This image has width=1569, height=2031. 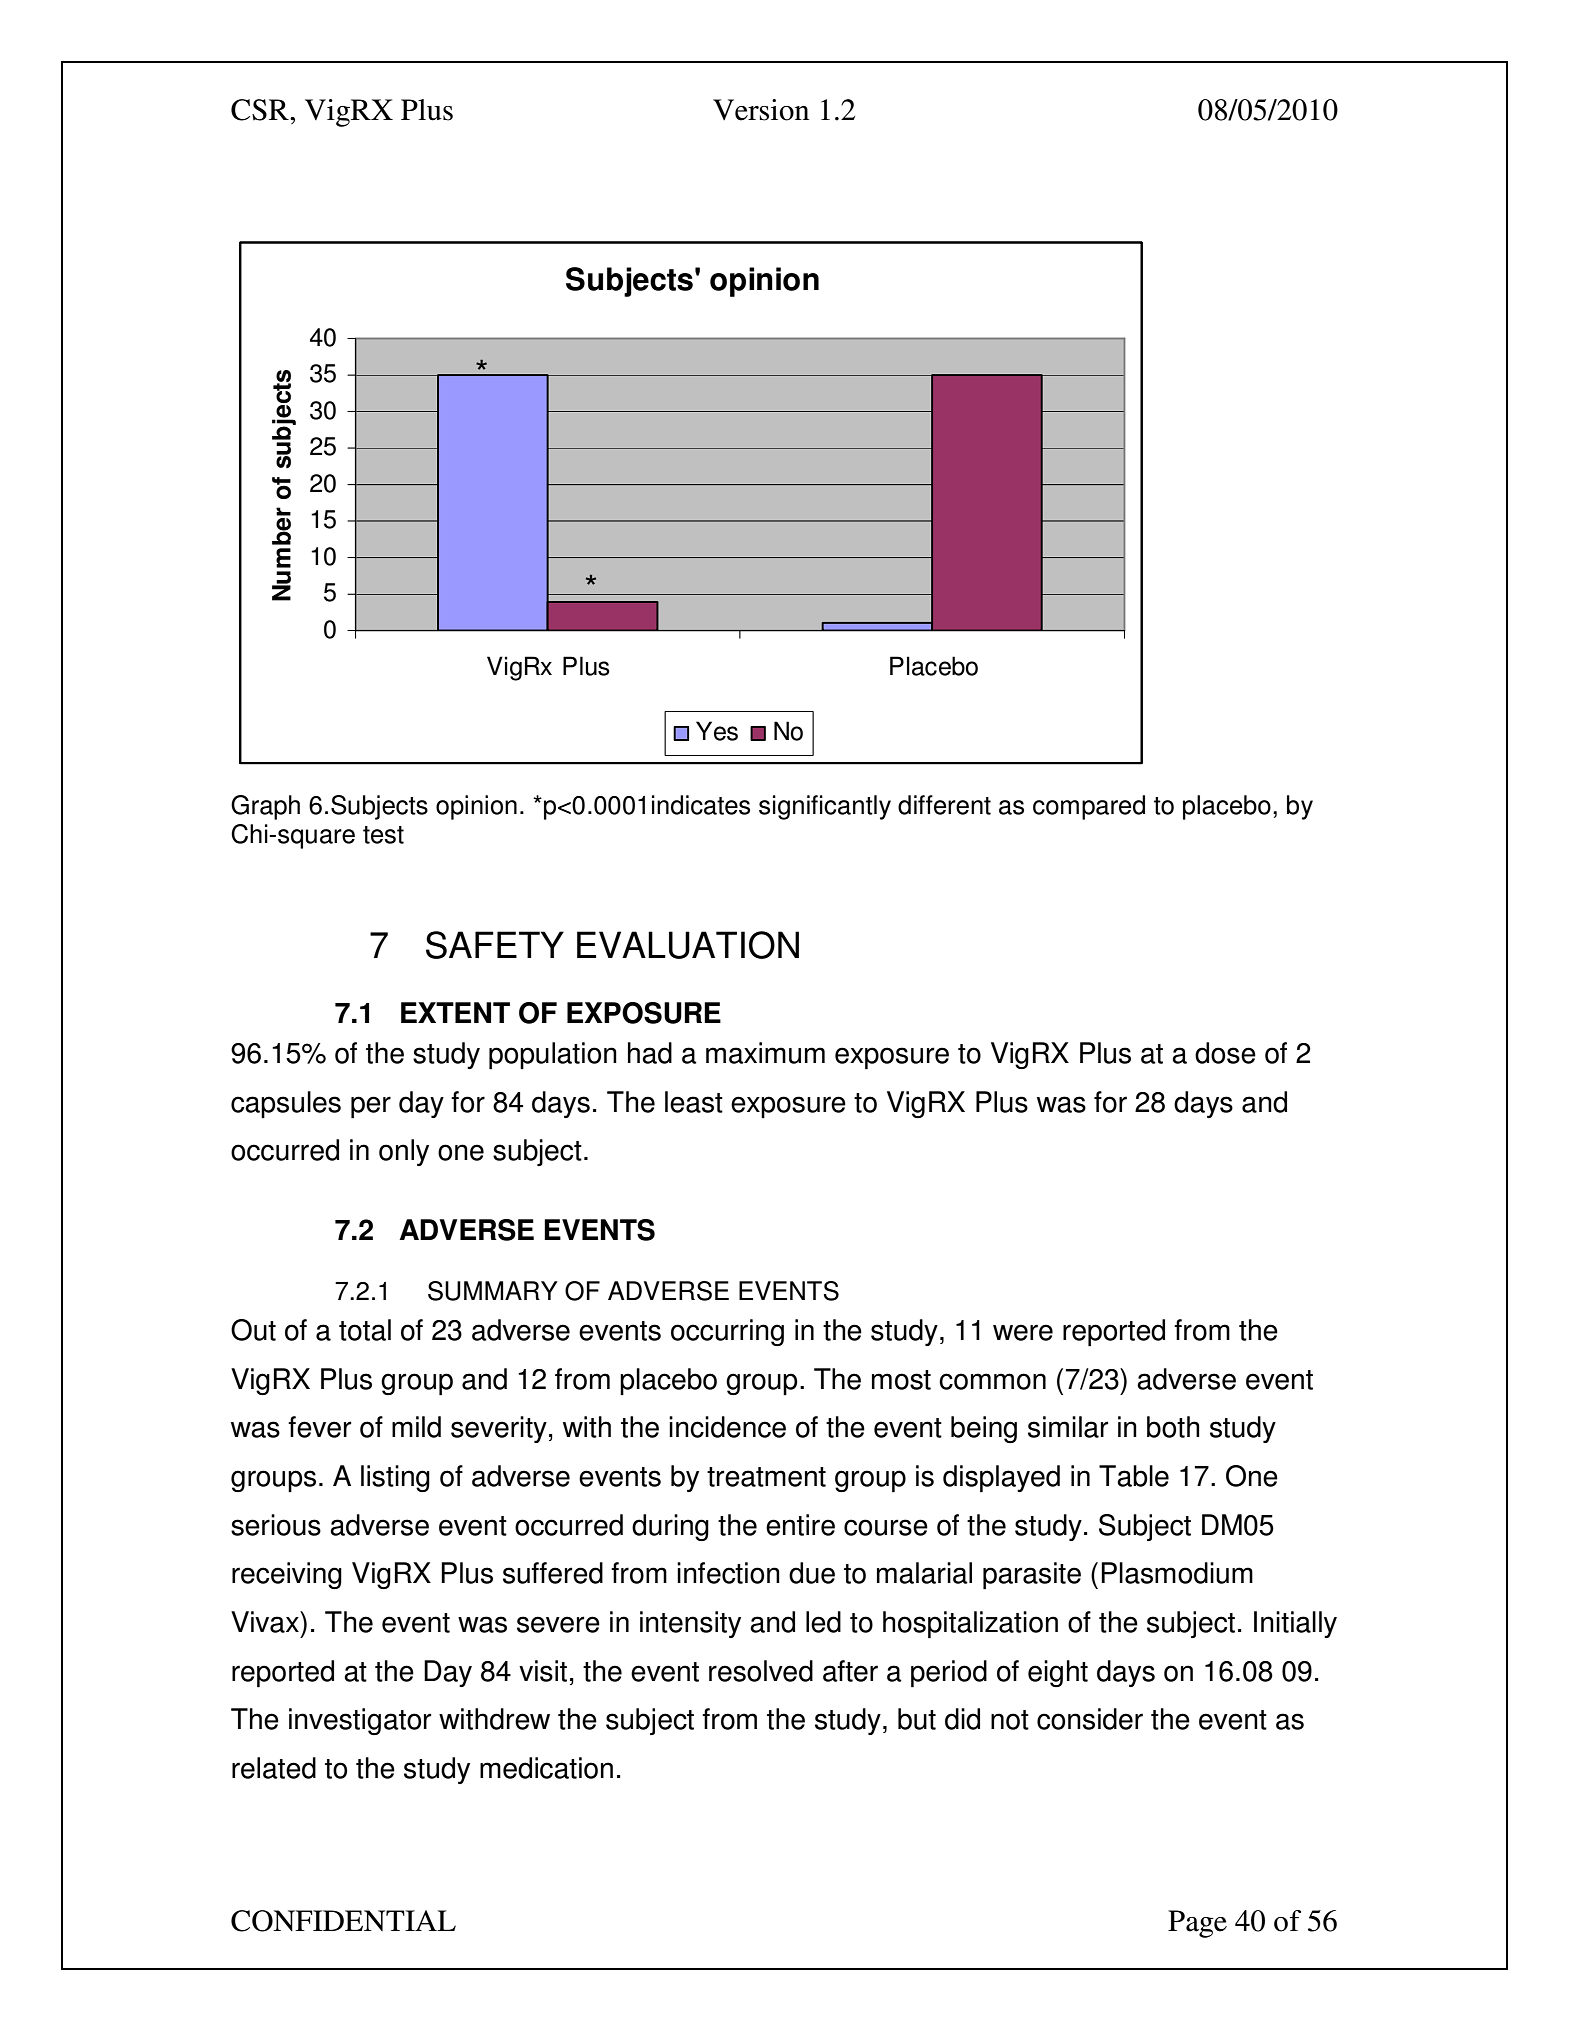 What do you see at coordinates (765, 1053) in the image?
I see `maximum` at bounding box center [765, 1053].
